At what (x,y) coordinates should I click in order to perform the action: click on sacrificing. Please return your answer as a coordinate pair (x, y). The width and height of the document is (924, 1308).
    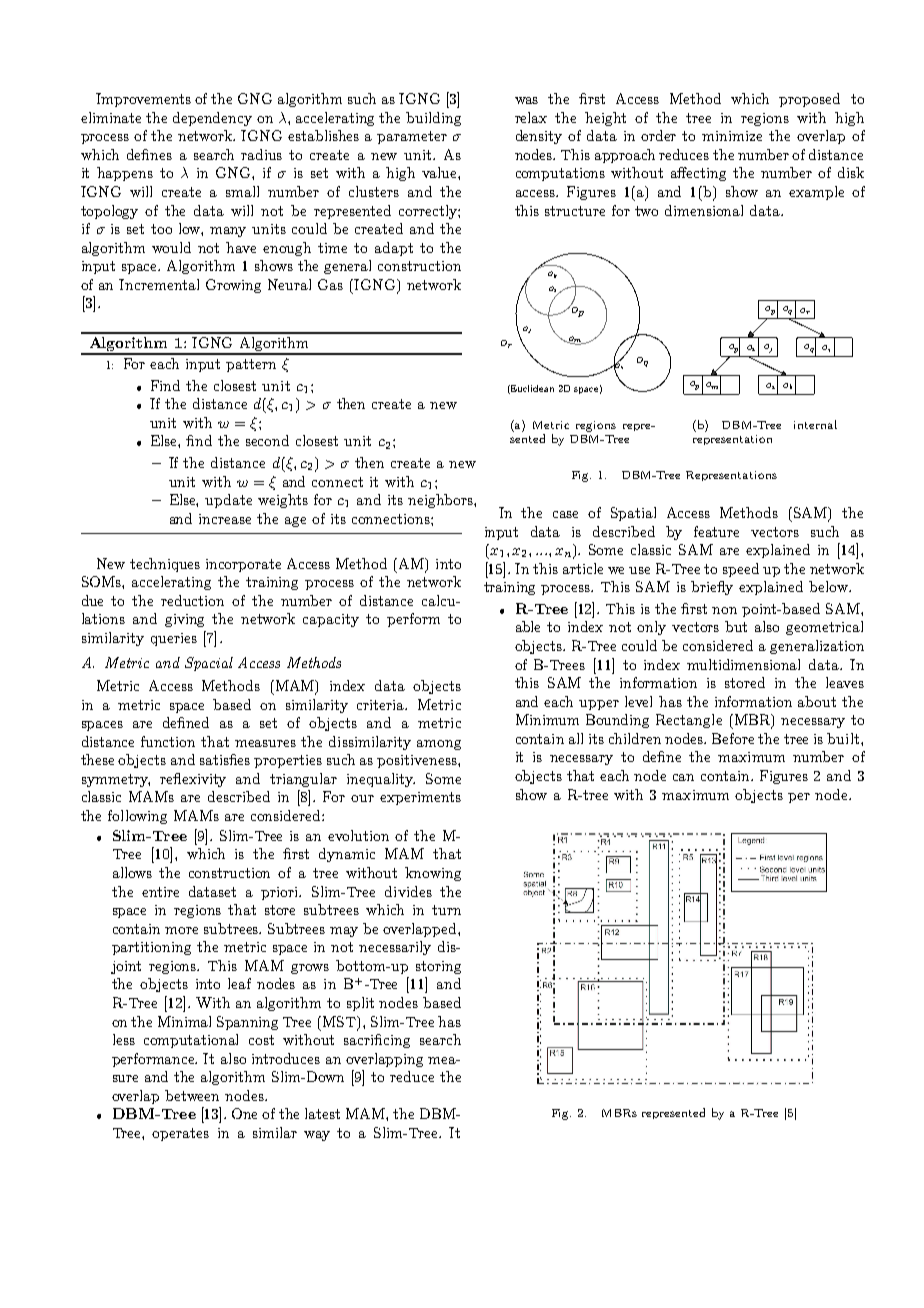
    Looking at the image, I should click on (377, 1041).
